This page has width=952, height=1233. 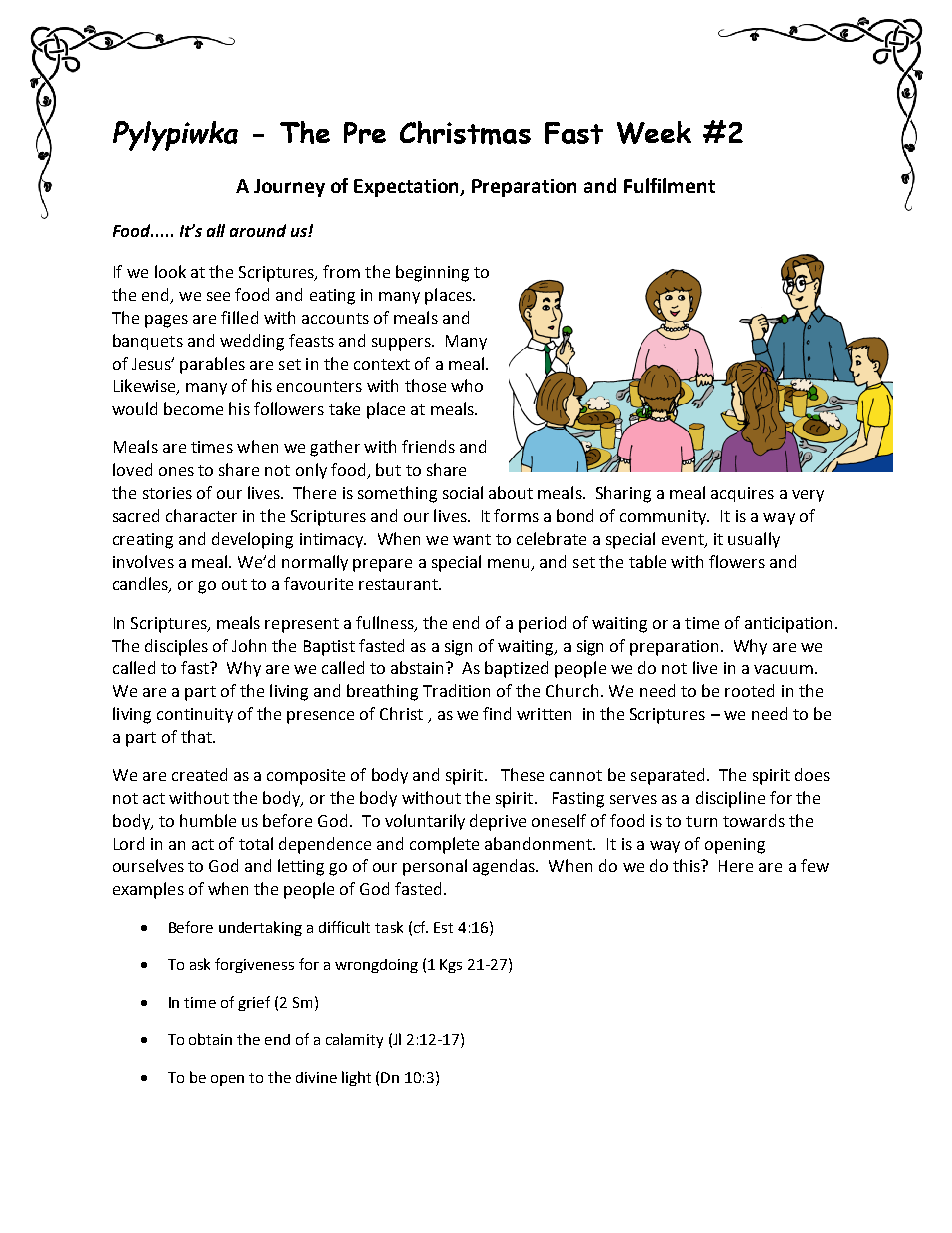 What do you see at coordinates (669, 185) in the page?
I see `Fulfilment` at bounding box center [669, 185].
